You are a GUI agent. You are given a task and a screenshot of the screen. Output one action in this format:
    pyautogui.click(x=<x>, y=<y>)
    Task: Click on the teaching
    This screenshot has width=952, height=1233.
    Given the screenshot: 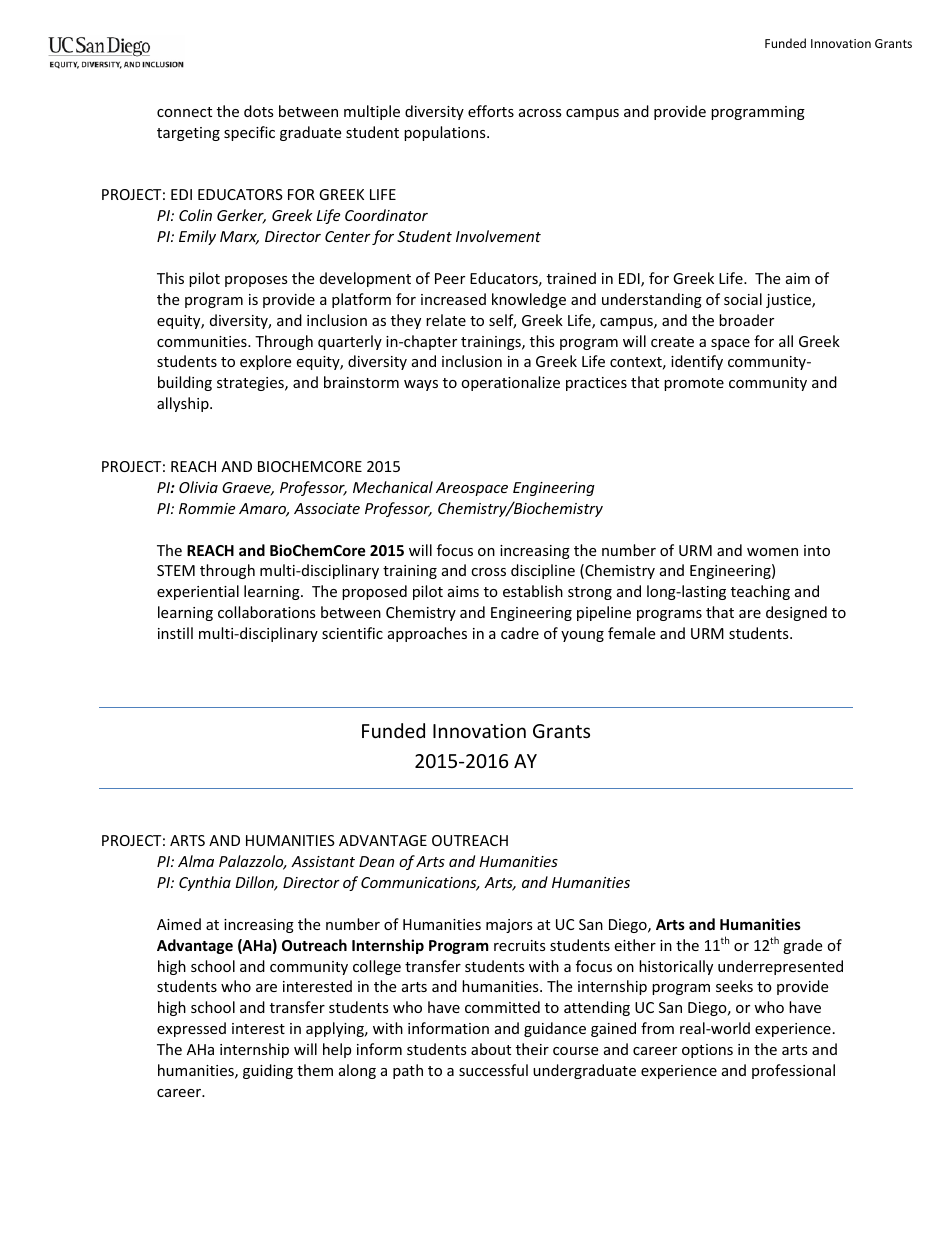 What is the action you would take?
    pyautogui.click(x=760, y=592)
